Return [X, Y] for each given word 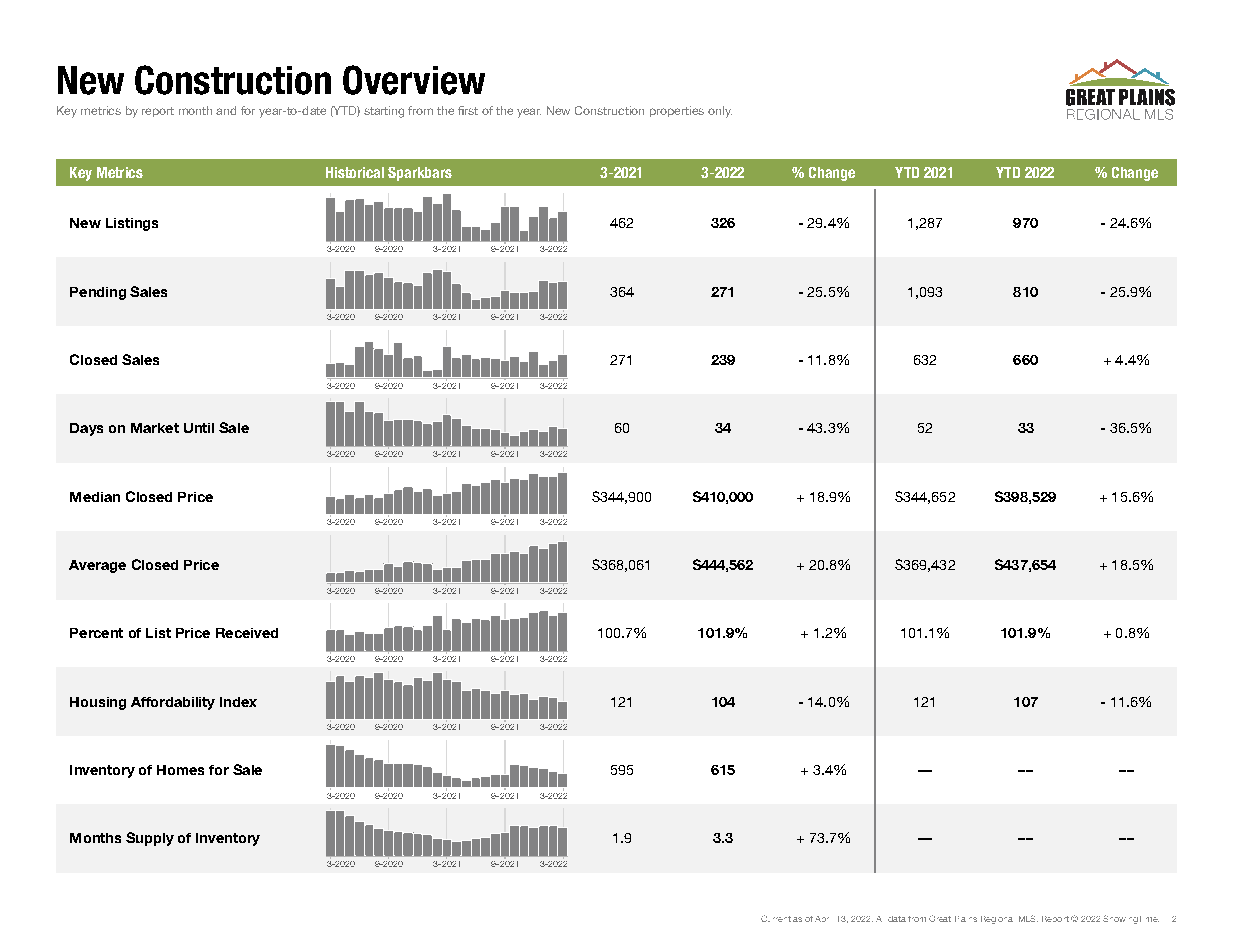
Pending [98, 293]
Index [238, 702]
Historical [355, 172]
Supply [150, 839]
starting [384, 112]
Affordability [173, 703]
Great [940, 918]
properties [677, 111]
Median [95, 497]
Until [199, 428]
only [720, 112]
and [226, 110]
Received [247, 633]
